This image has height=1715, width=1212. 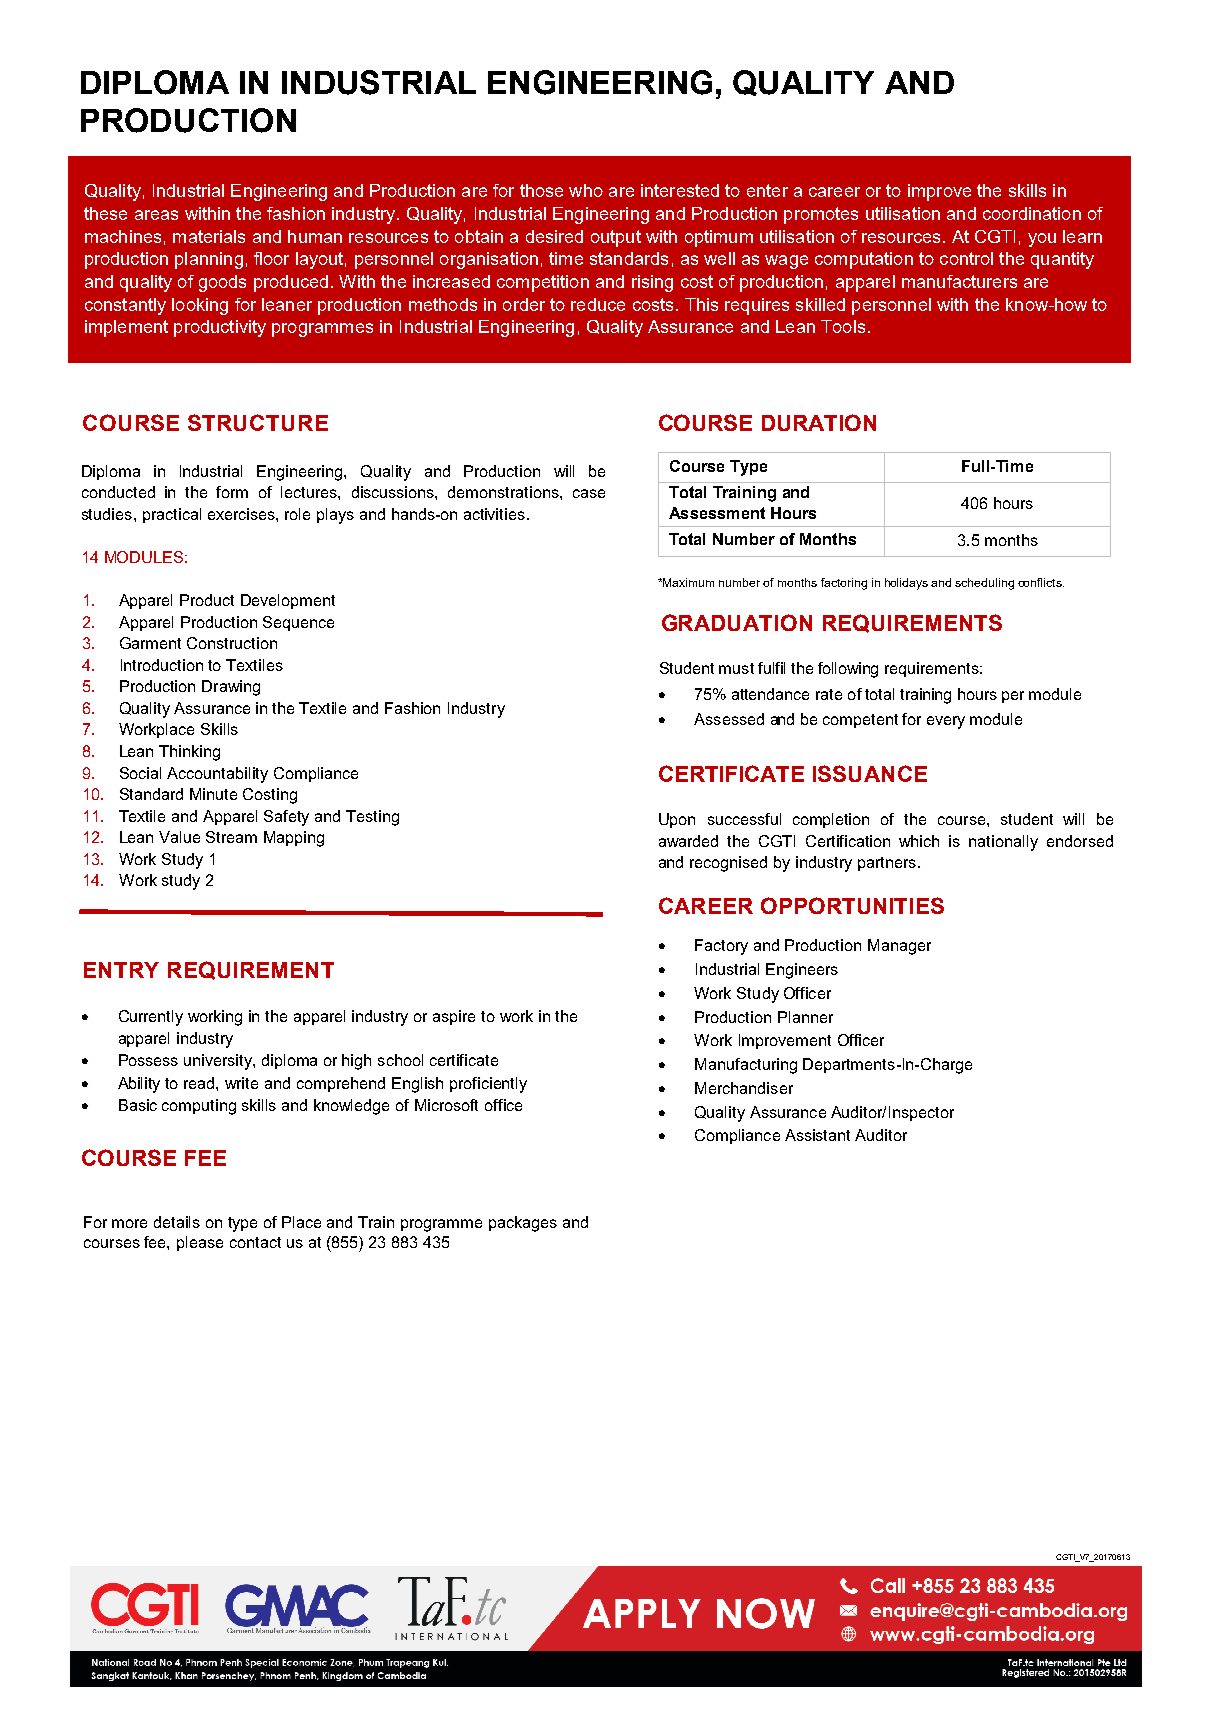 What do you see at coordinates (946, 722) in the image?
I see `every` at bounding box center [946, 722].
